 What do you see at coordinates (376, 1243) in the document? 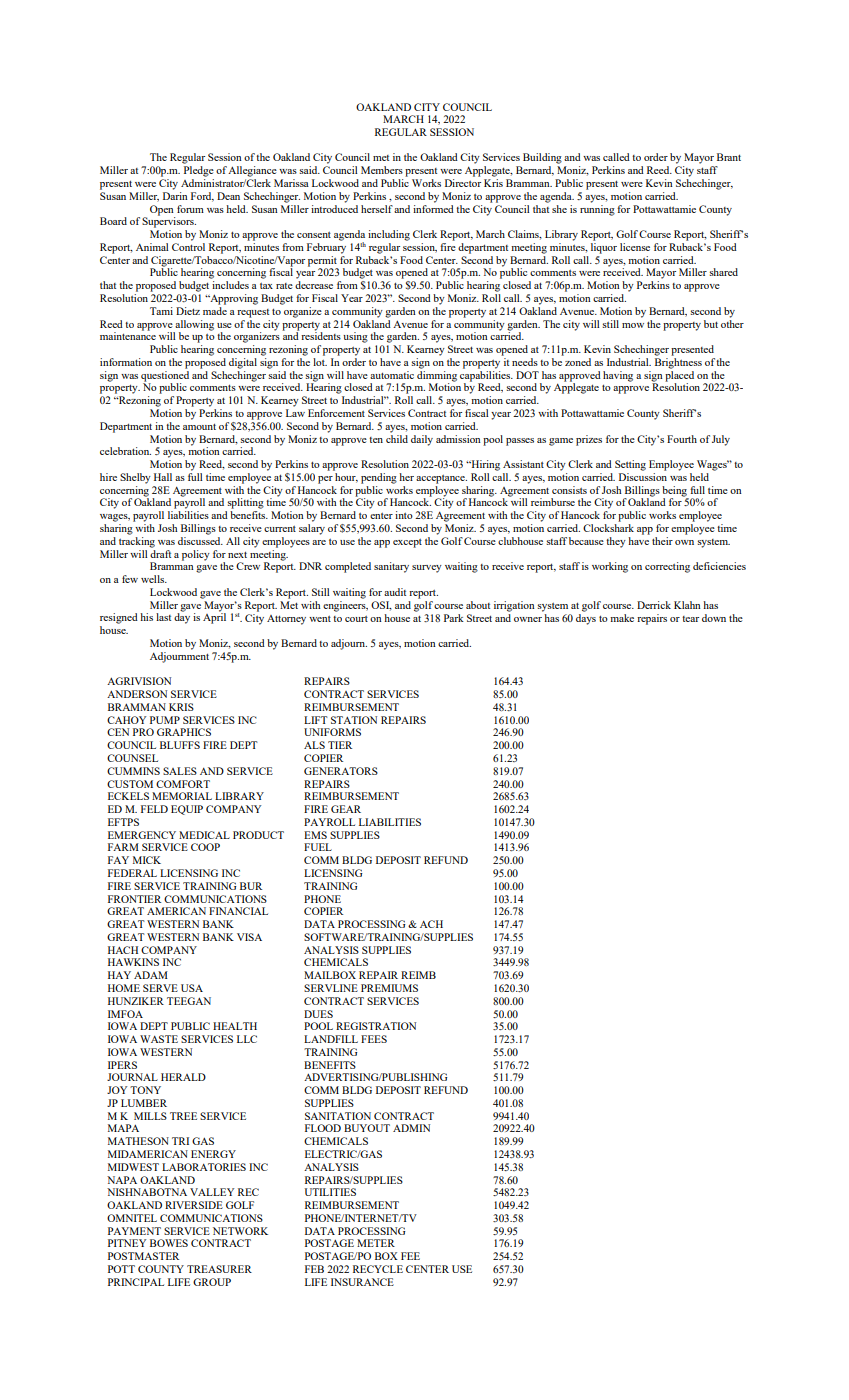
I see `METER` at bounding box center [376, 1243].
